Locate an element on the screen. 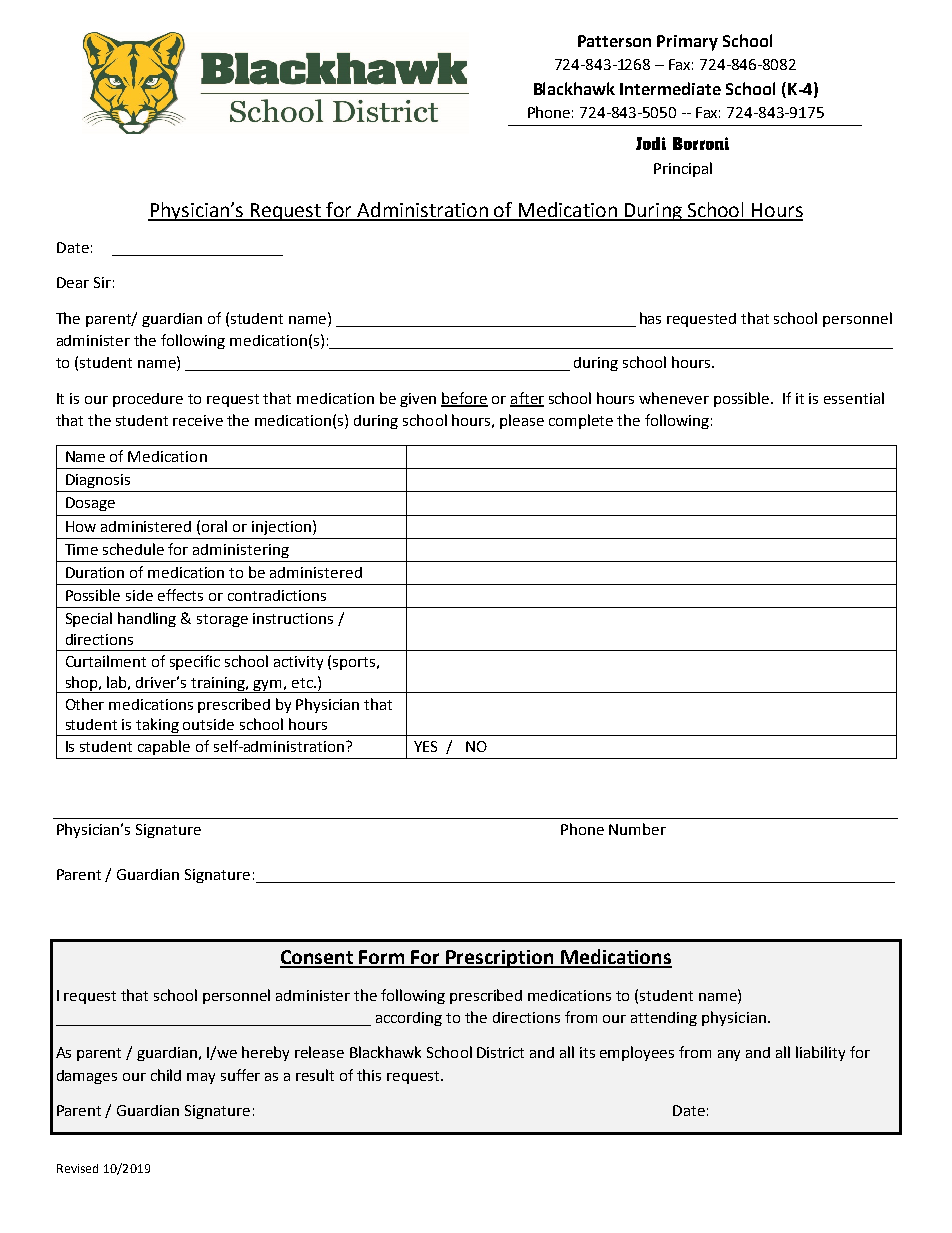 This screenshot has height=1233, width=952. capable is located at coordinates (164, 747).
